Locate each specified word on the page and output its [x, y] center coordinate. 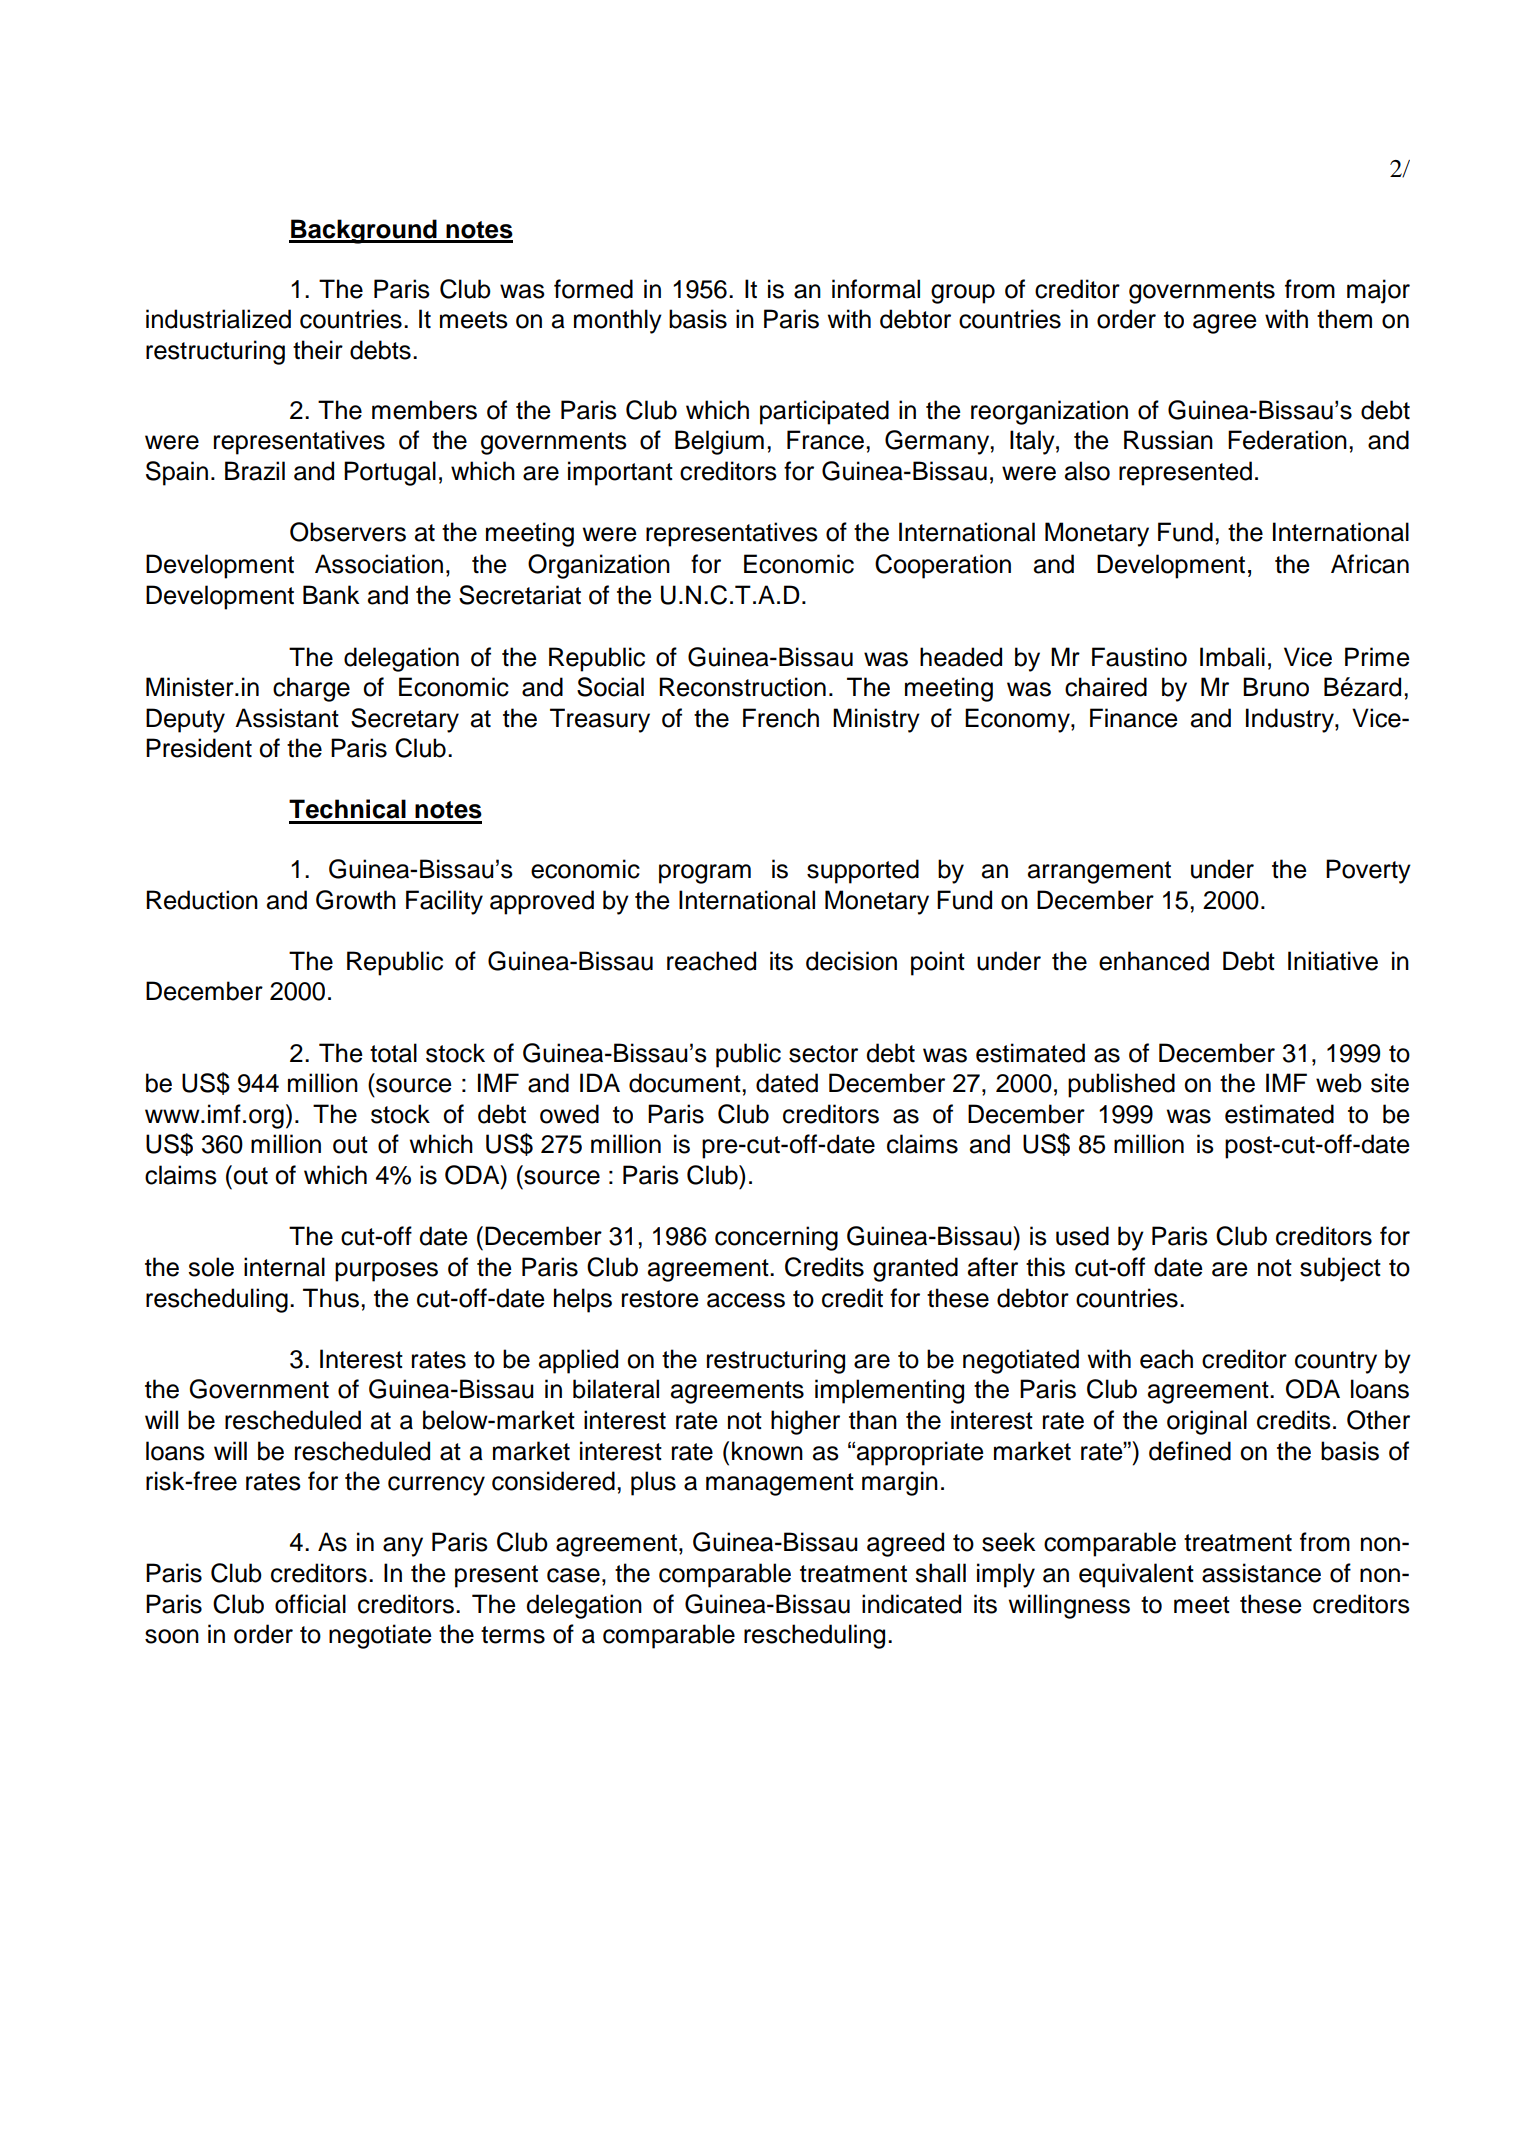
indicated [911, 1604]
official [310, 1604]
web [1339, 1083]
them [1344, 319]
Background [364, 231]
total [393, 1053]
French [781, 718]
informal [876, 289]
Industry [1291, 720]
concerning [776, 1238]
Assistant [287, 718]
